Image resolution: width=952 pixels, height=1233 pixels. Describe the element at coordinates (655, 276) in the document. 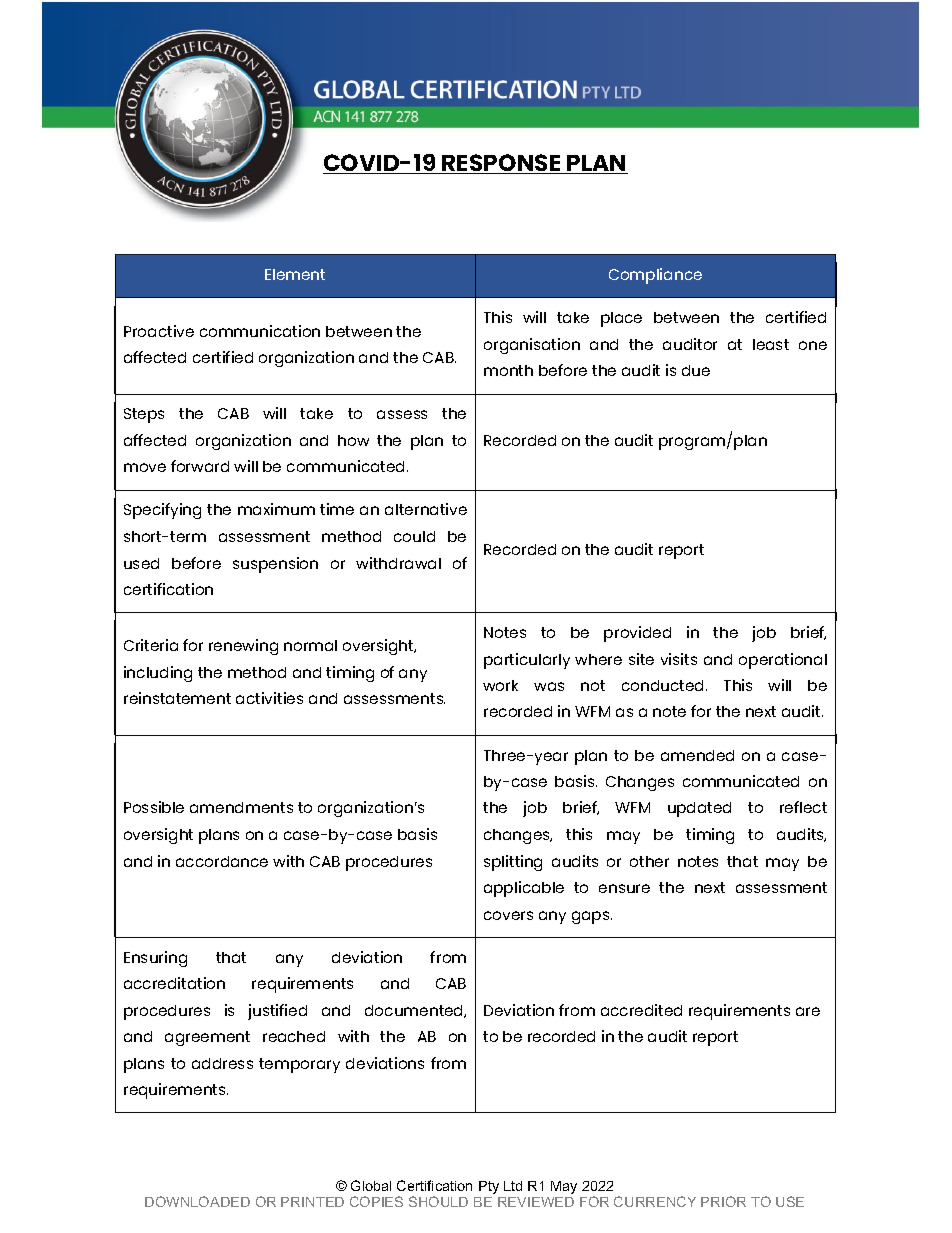

I see `Compliance` at that location.
